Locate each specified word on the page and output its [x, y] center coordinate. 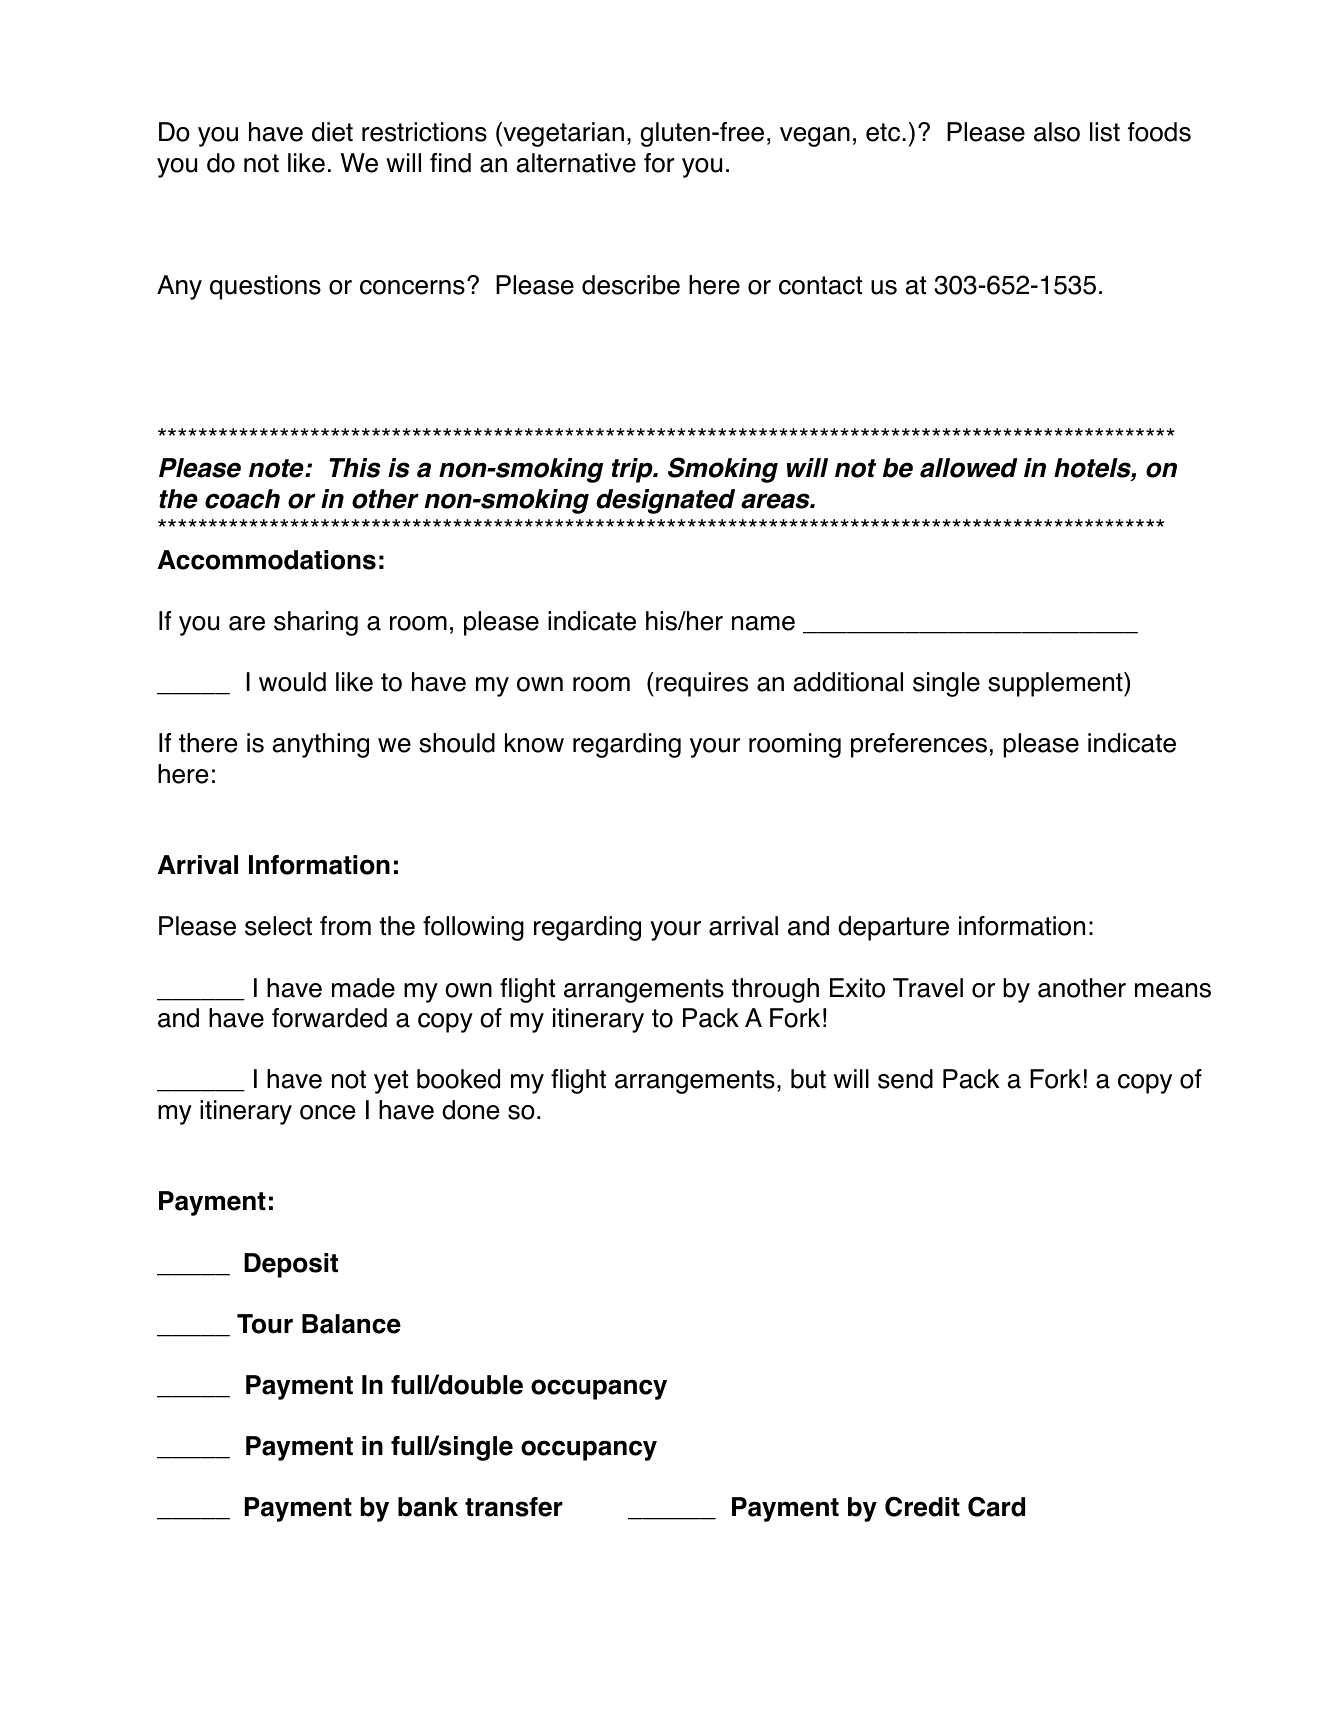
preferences [919, 745]
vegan [815, 137]
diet [332, 132]
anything [321, 745]
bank [428, 1507]
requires [702, 684]
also [1057, 132]
